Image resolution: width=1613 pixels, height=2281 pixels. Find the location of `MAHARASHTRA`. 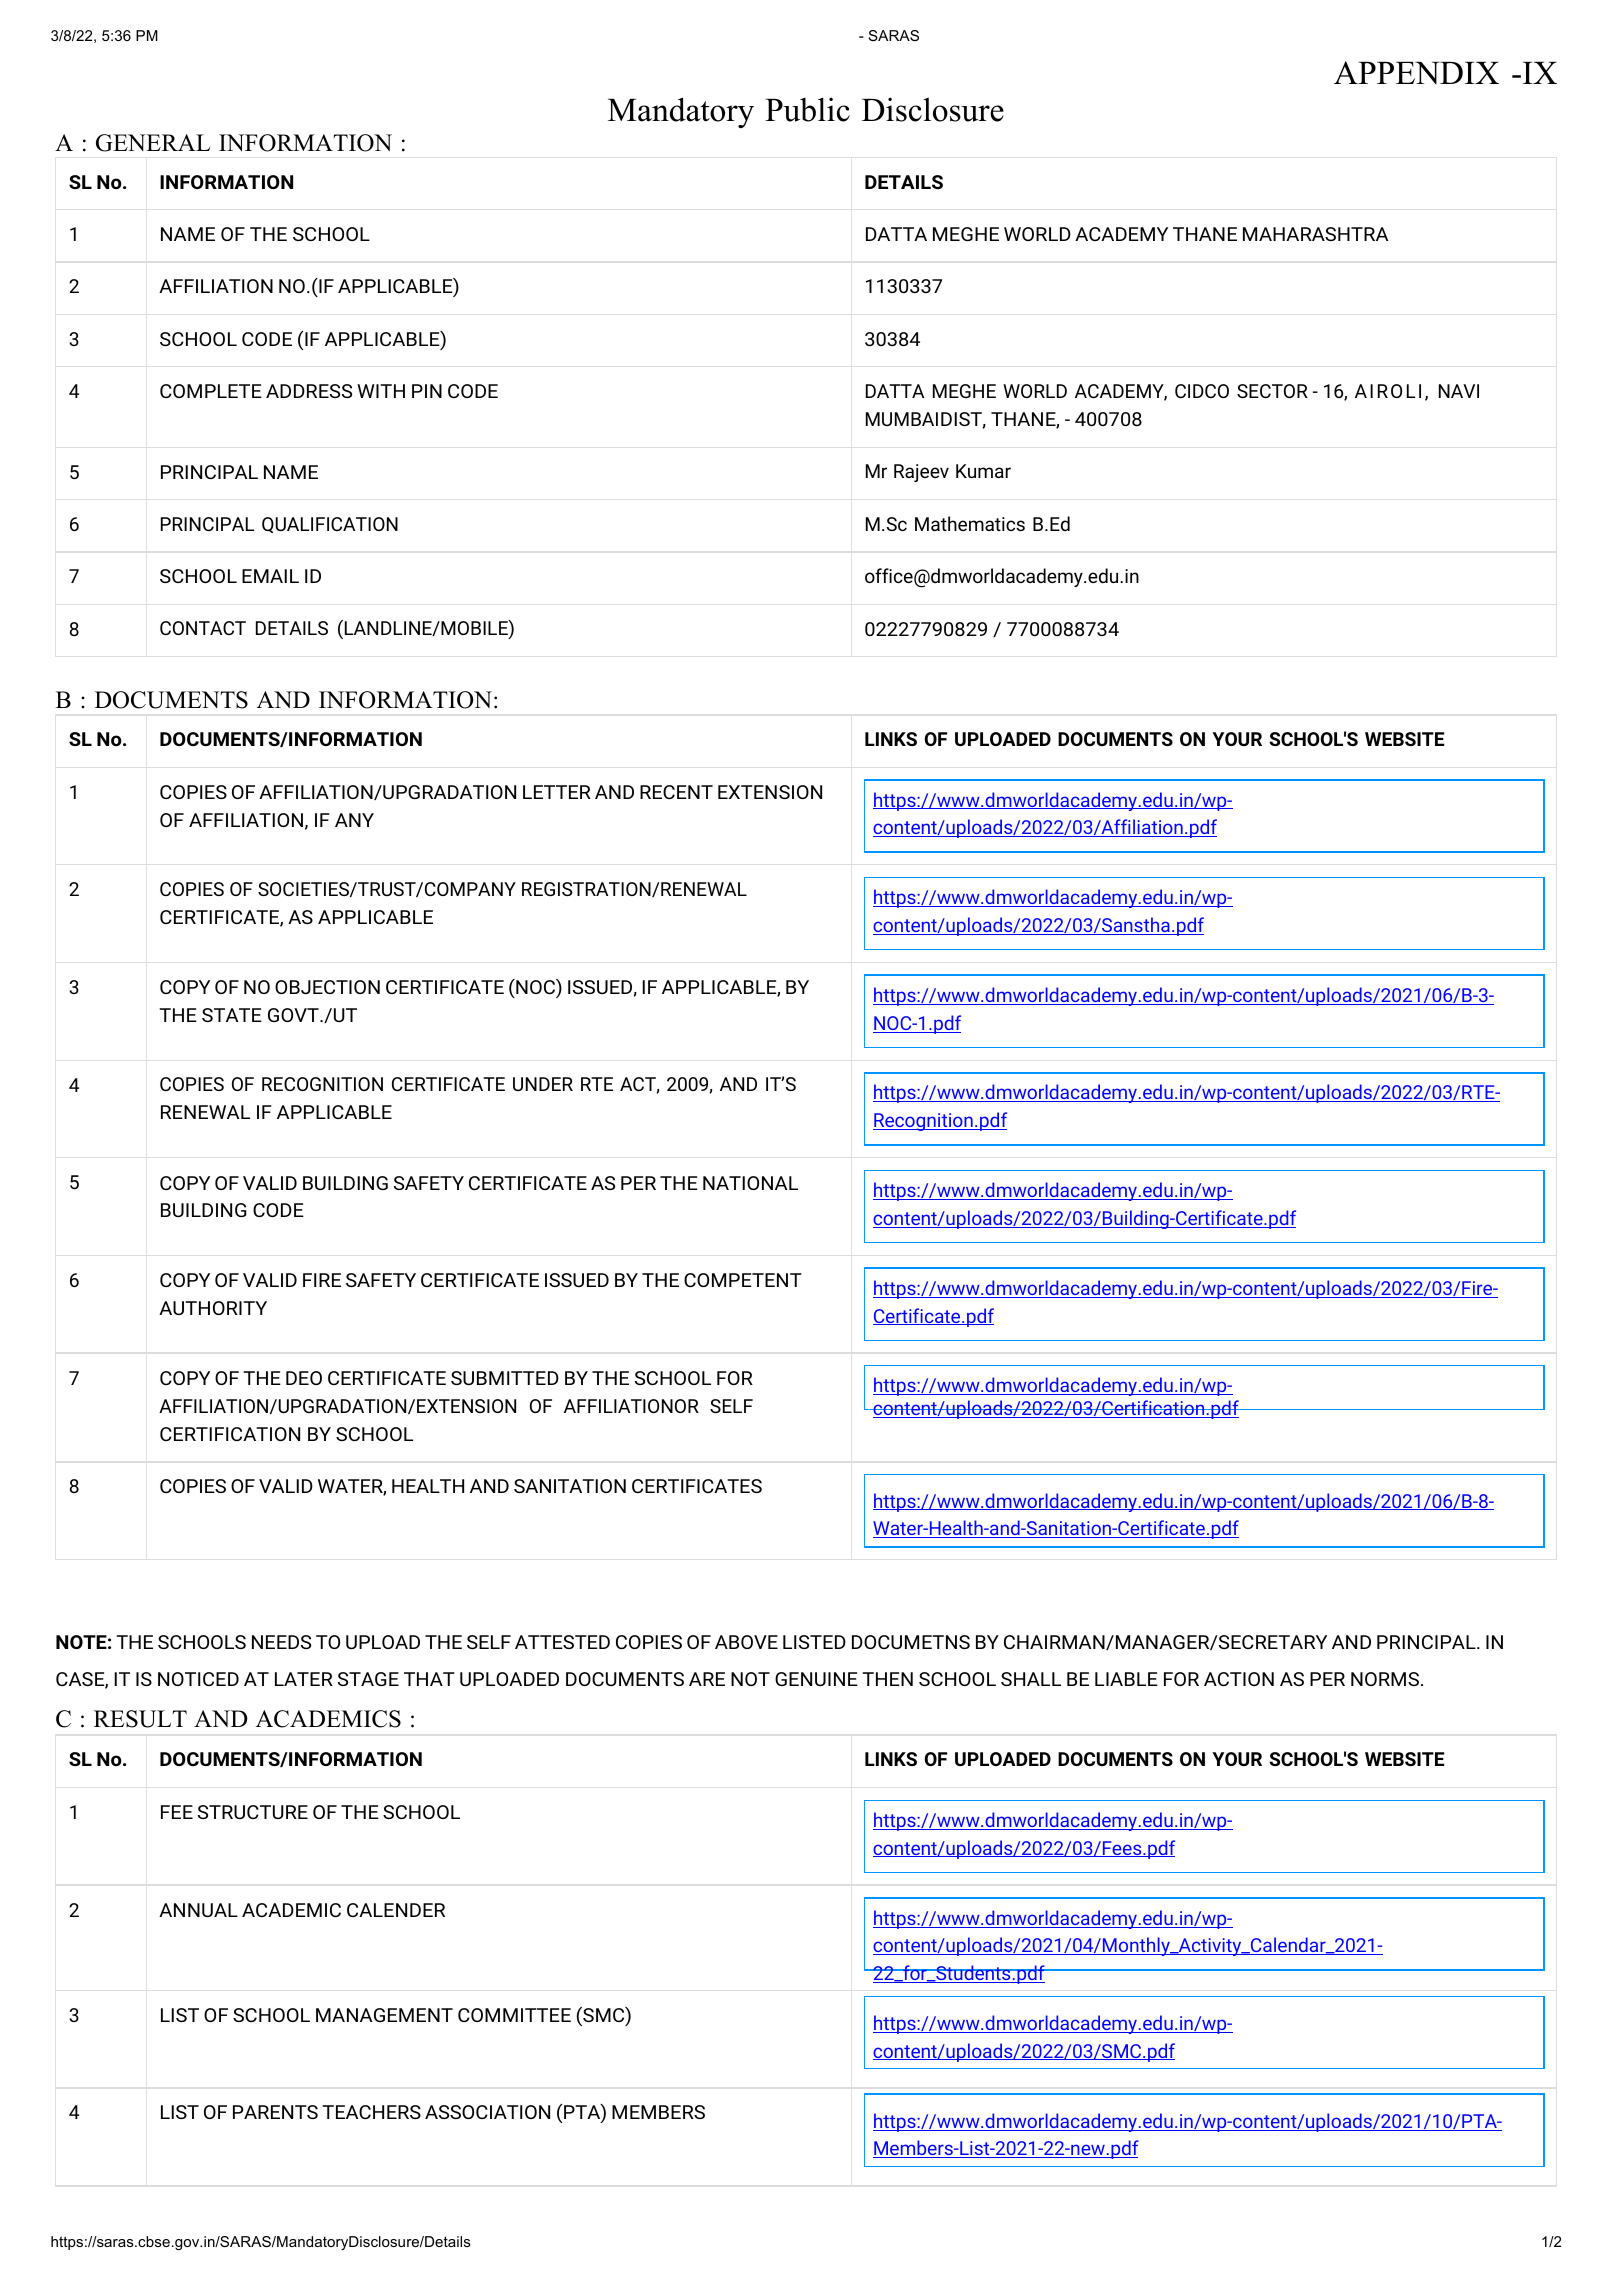

MAHARASHTRA is located at coordinates (1315, 234).
